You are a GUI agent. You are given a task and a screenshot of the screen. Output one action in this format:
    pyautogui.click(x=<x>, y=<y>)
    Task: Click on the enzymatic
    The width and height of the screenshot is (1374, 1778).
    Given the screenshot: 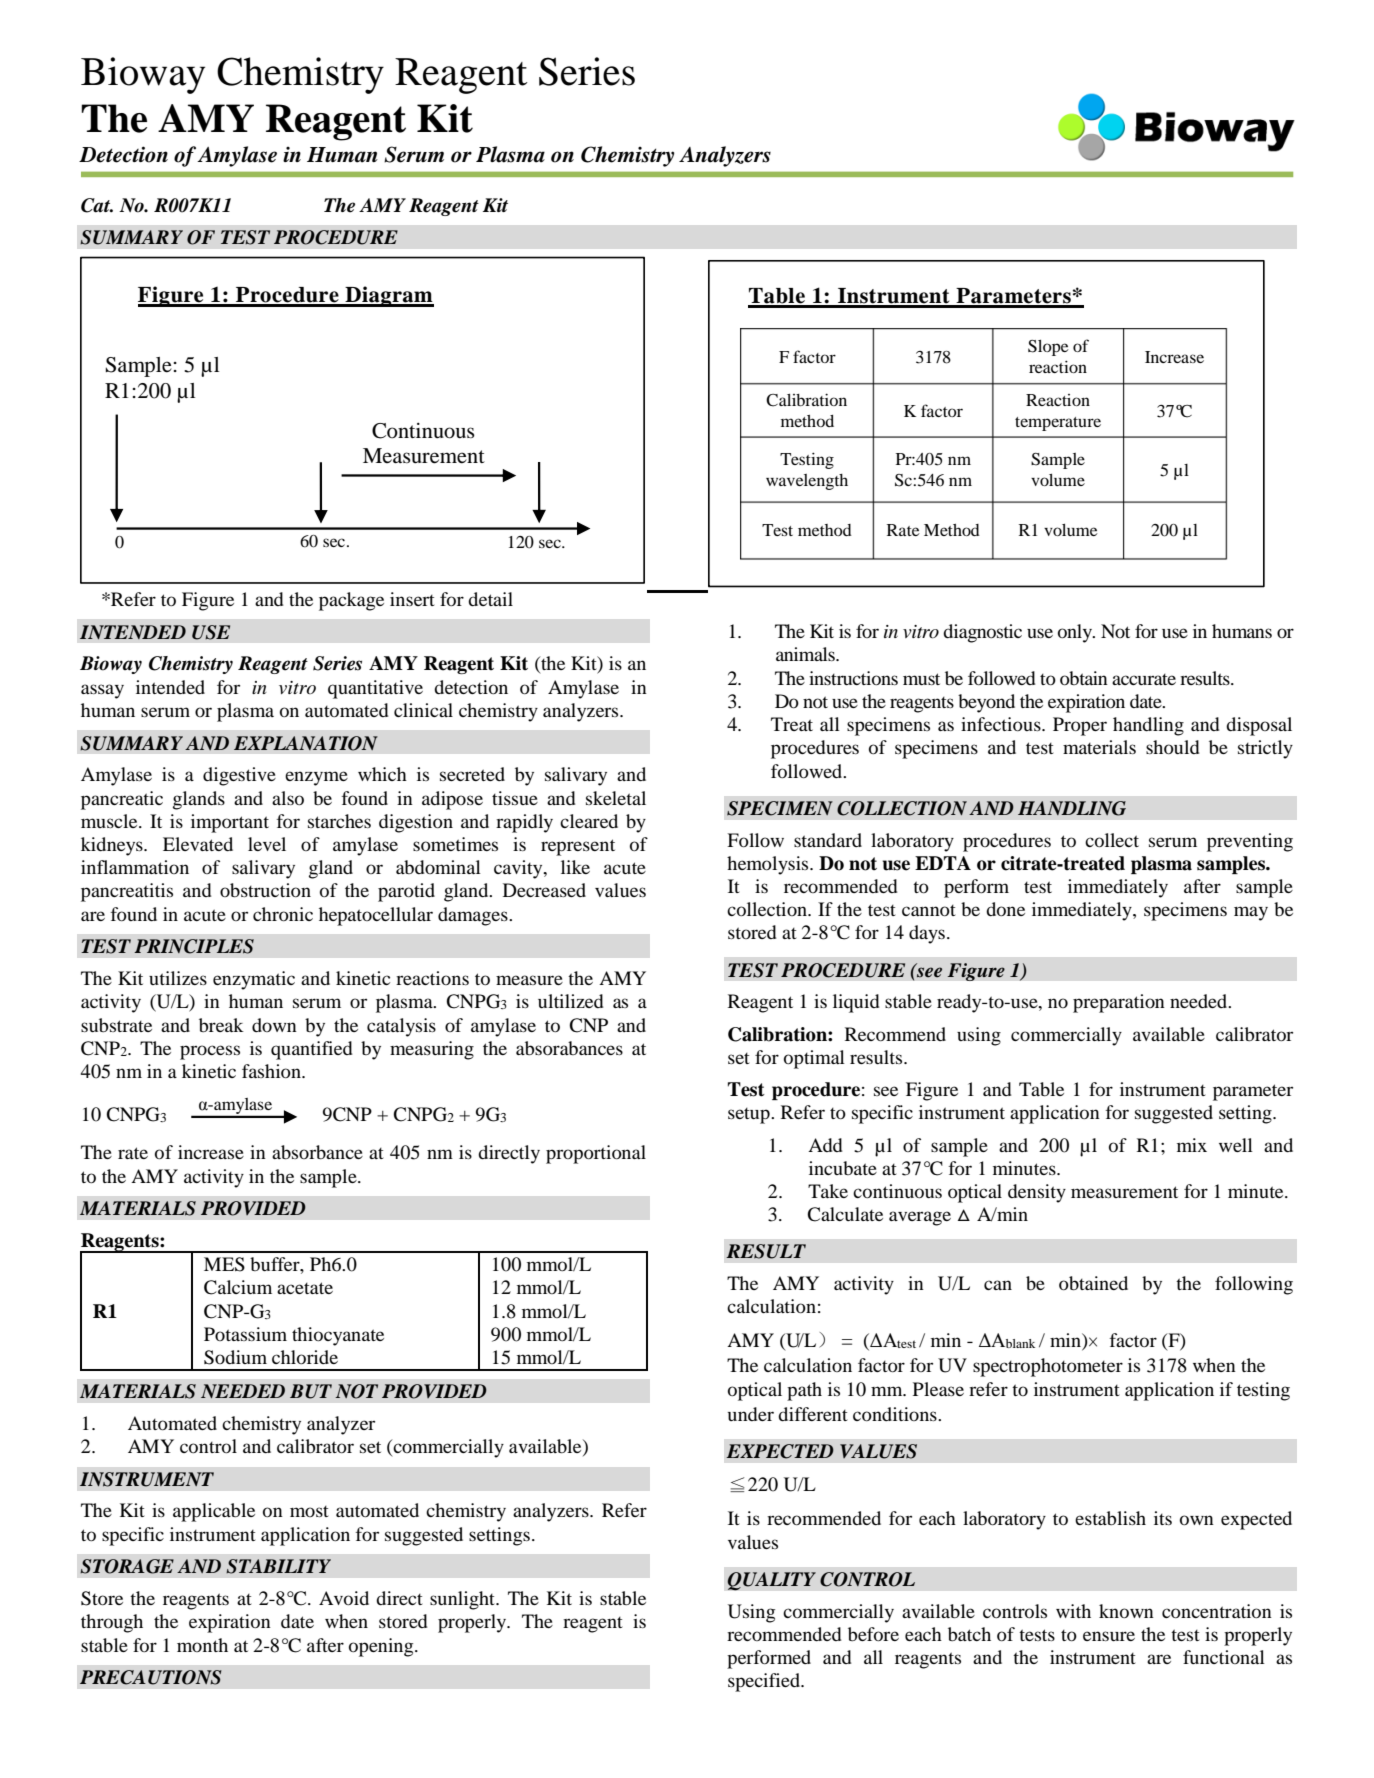 What is the action you would take?
    pyautogui.click(x=254, y=980)
